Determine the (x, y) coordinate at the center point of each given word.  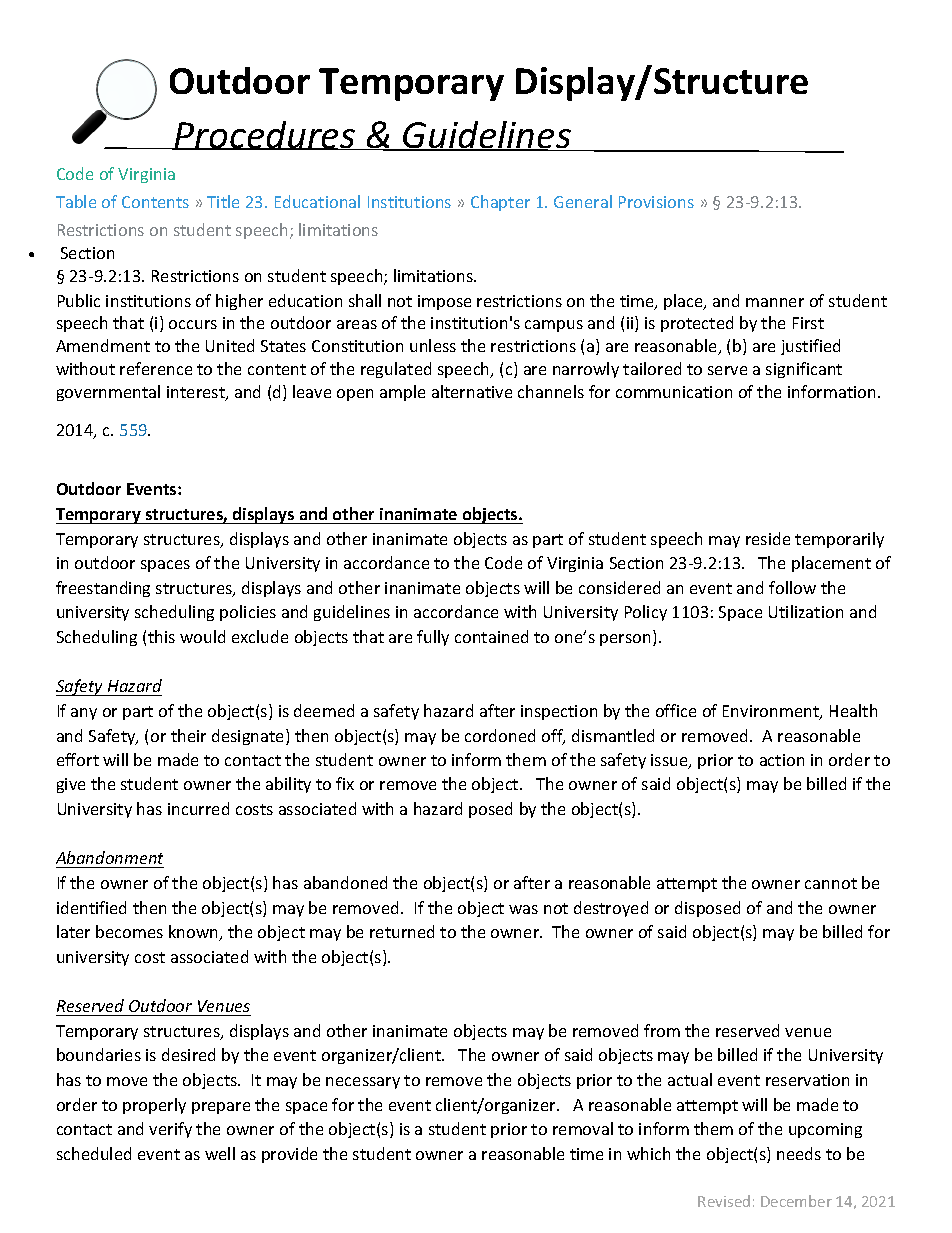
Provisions (656, 202)
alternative (472, 391)
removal (583, 1128)
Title (223, 201)
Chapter (500, 203)
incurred (198, 808)
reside (768, 538)
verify (170, 1130)
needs (799, 1153)
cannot (831, 883)
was (523, 909)
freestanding (103, 589)
